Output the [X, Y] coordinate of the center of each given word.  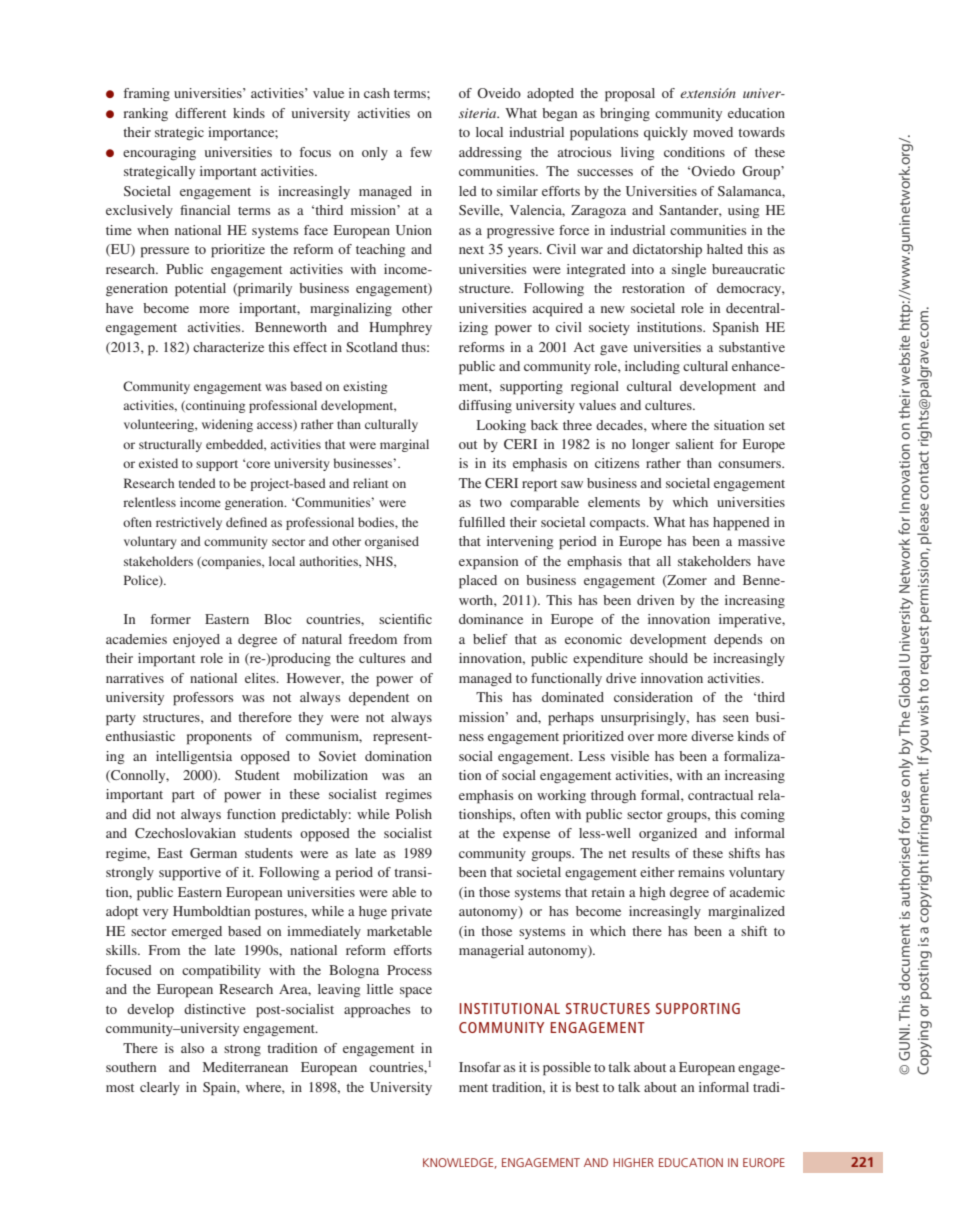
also [192, 1048]
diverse [712, 736]
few [421, 152]
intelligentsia [194, 757]
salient [695, 444]
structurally [170, 445]
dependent [379, 699]
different [200, 113]
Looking [501, 426]
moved [713, 132]
